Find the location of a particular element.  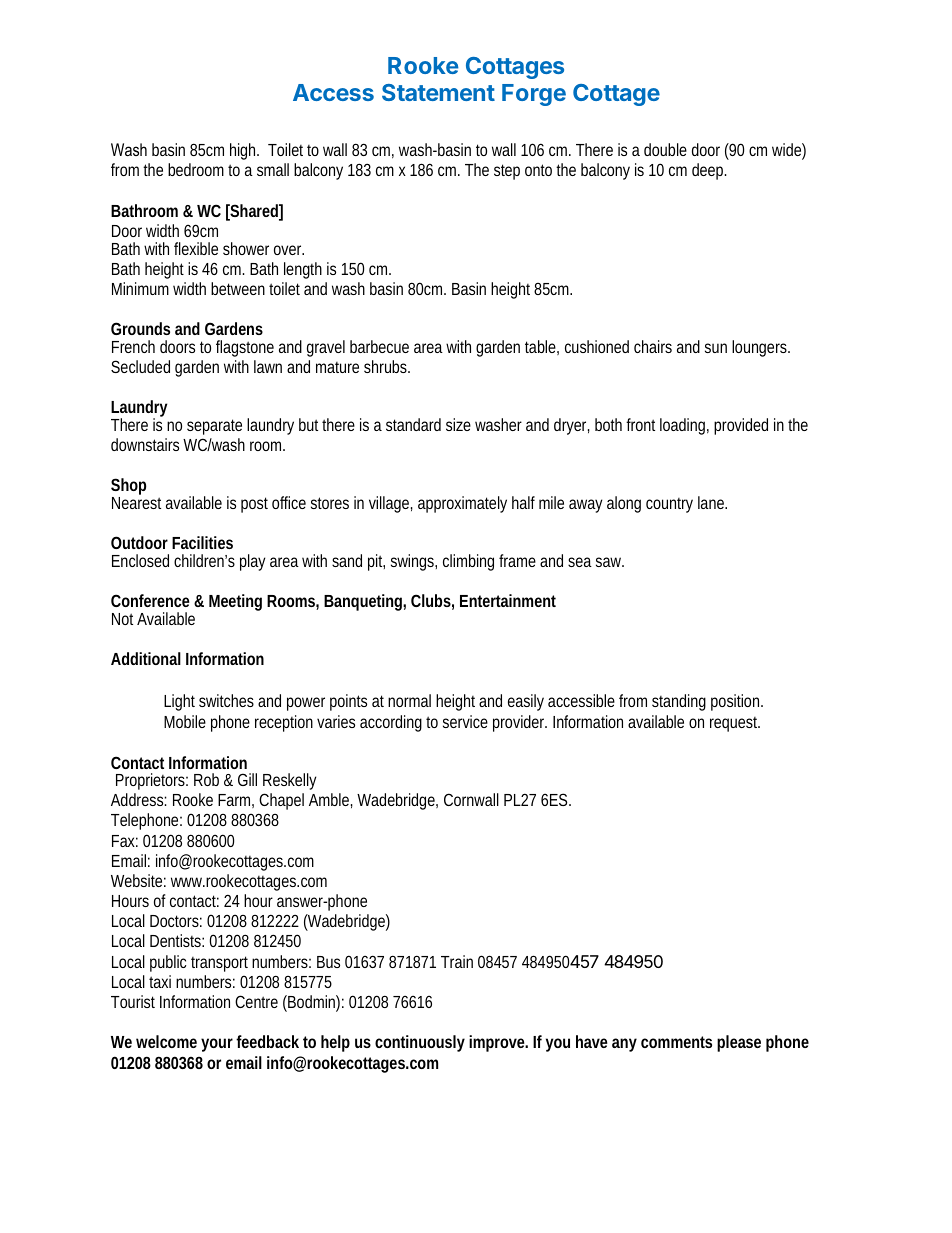

Mobile is located at coordinates (185, 721).
